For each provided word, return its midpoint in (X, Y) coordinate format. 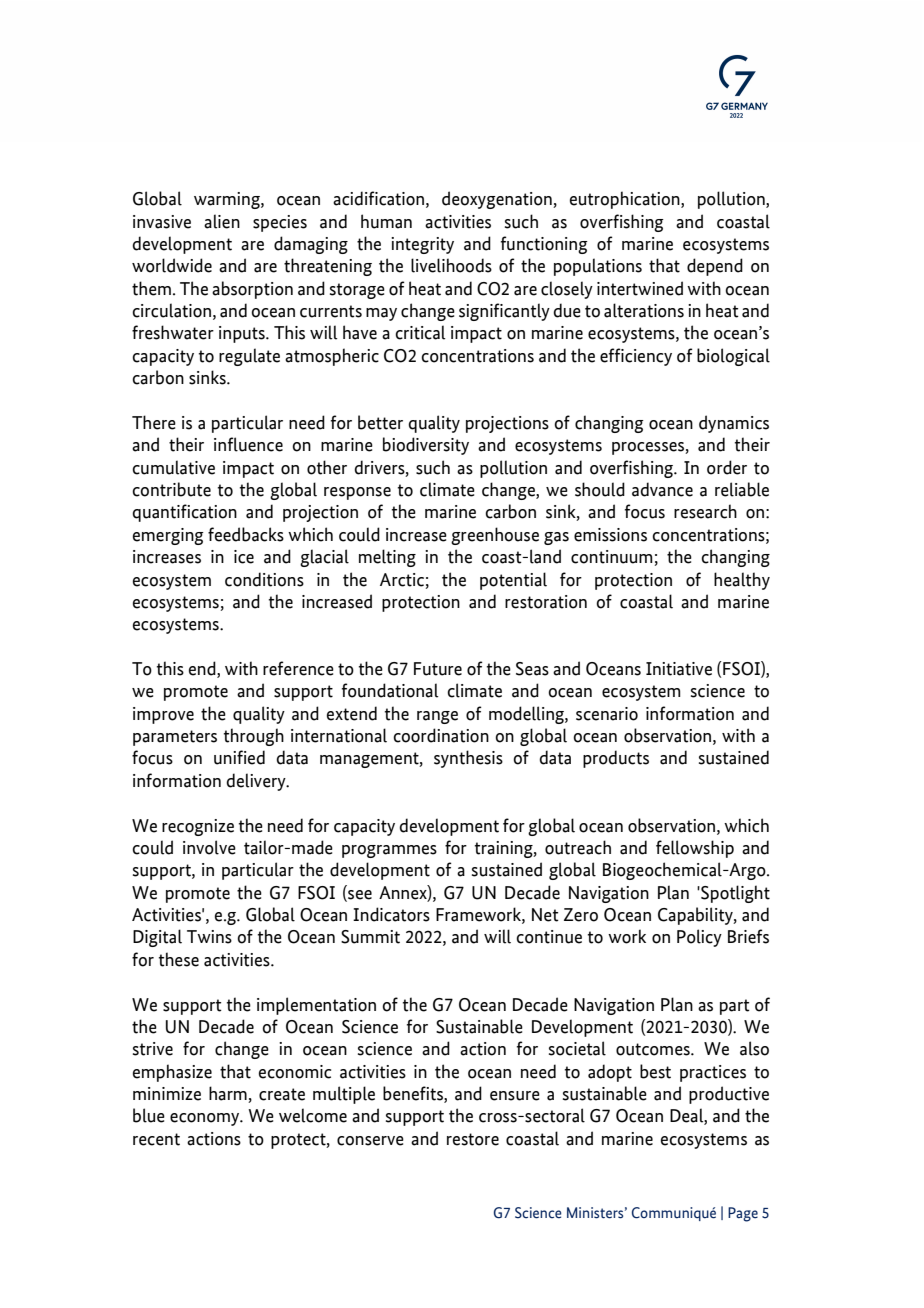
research (705, 511)
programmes (389, 851)
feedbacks (246, 534)
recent (156, 1139)
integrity (422, 245)
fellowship (695, 849)
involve (209, 847)
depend (715, 267)
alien (222, 221)
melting (387, 558)
